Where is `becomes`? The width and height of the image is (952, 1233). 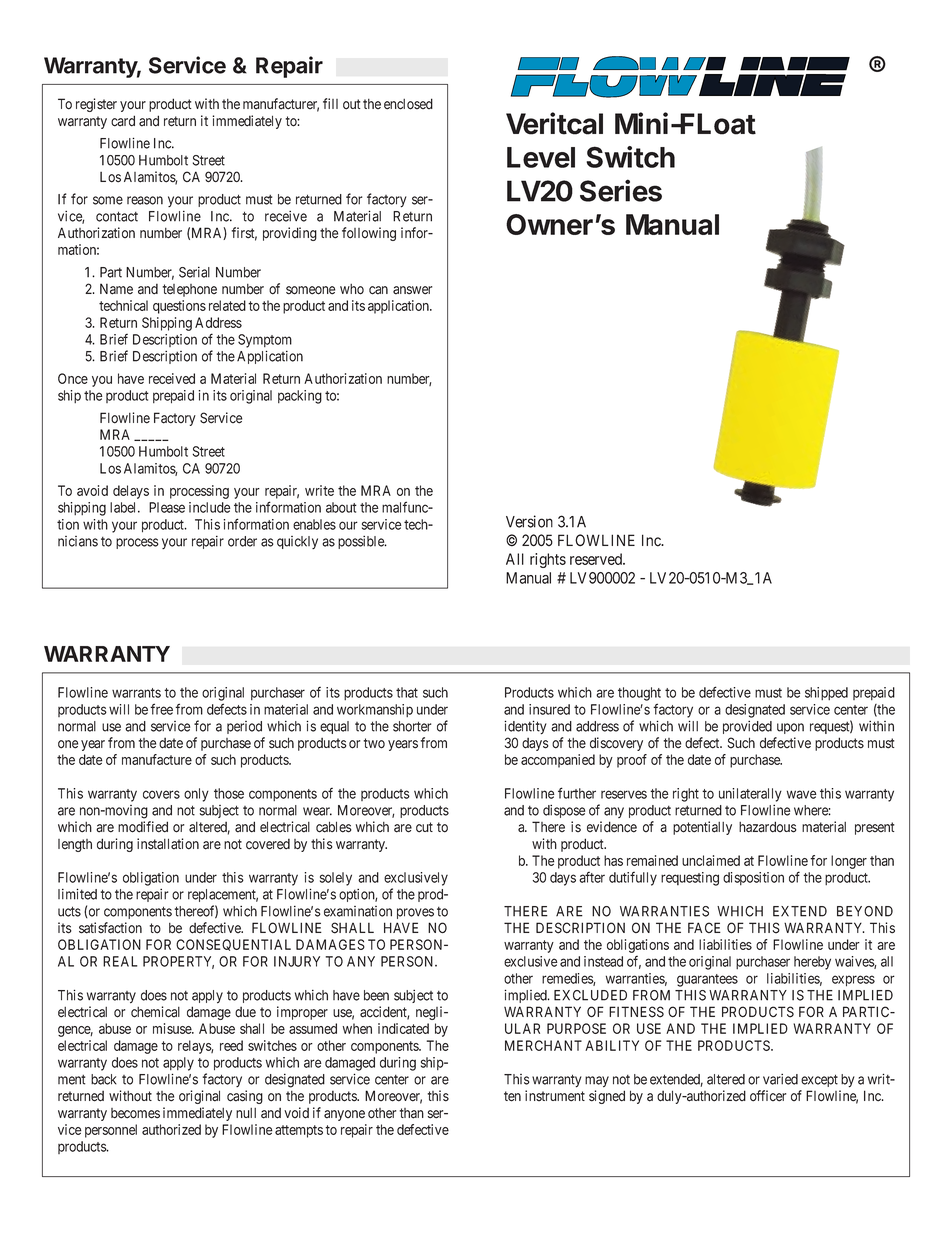
becomes is located at coordinates (135, 1113).
